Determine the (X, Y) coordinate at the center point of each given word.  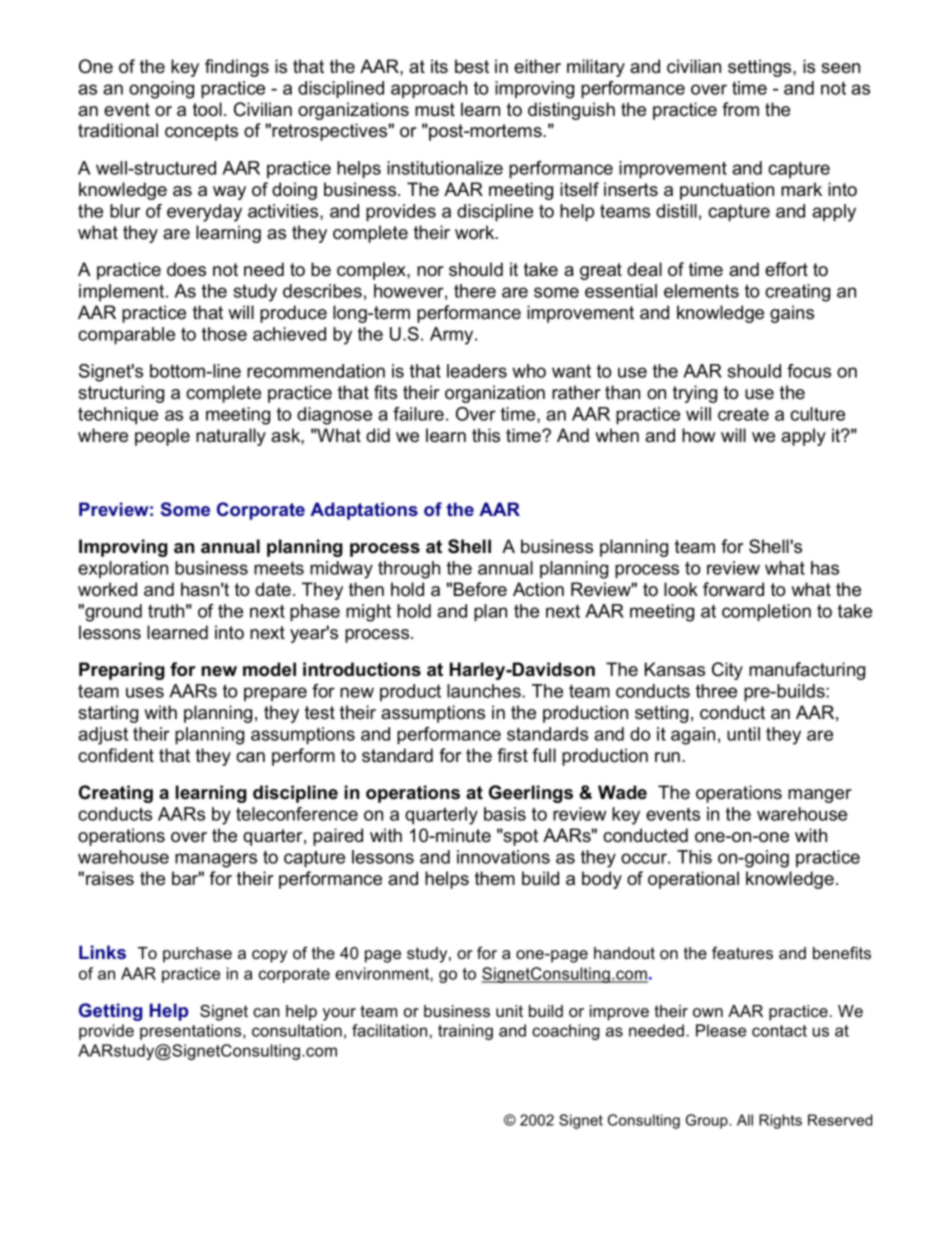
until (743, 734)
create (743, 414)
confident (116, 755)
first (512, 755)
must (435, 110)
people (162, 437)
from (740, 109)
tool (207, 109)
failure (418, 414)
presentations (192, 1032)
